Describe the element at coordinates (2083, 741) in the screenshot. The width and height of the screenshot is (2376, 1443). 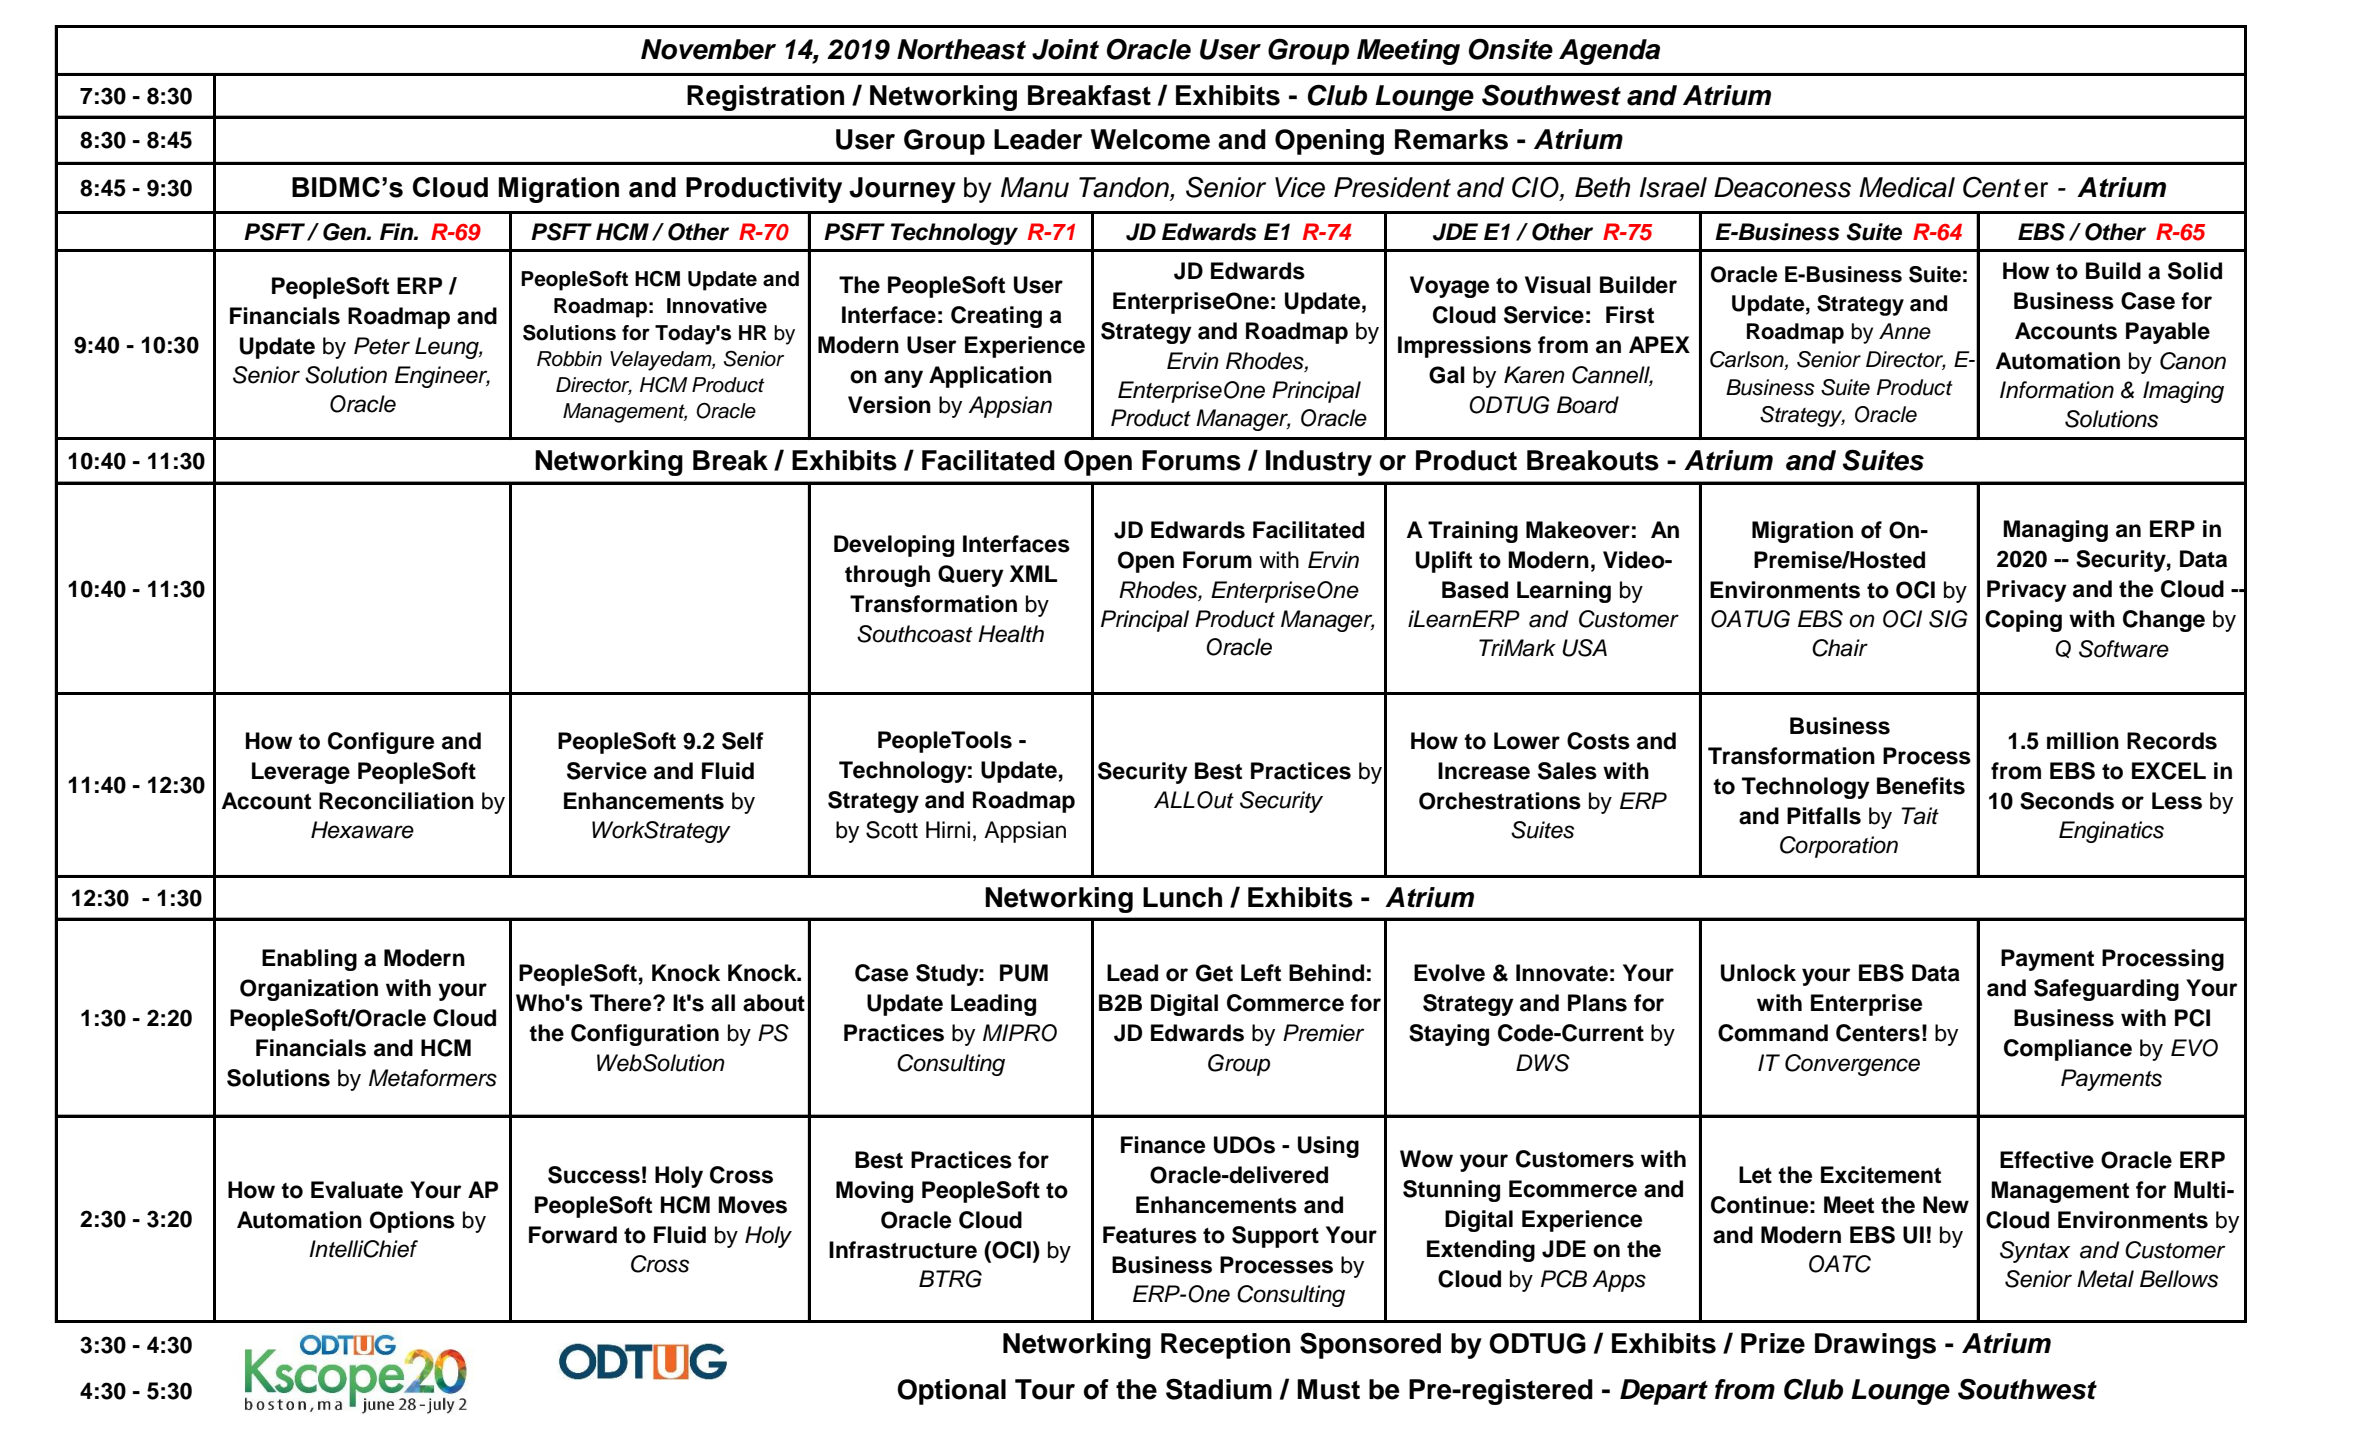
I see `million` at that location.
